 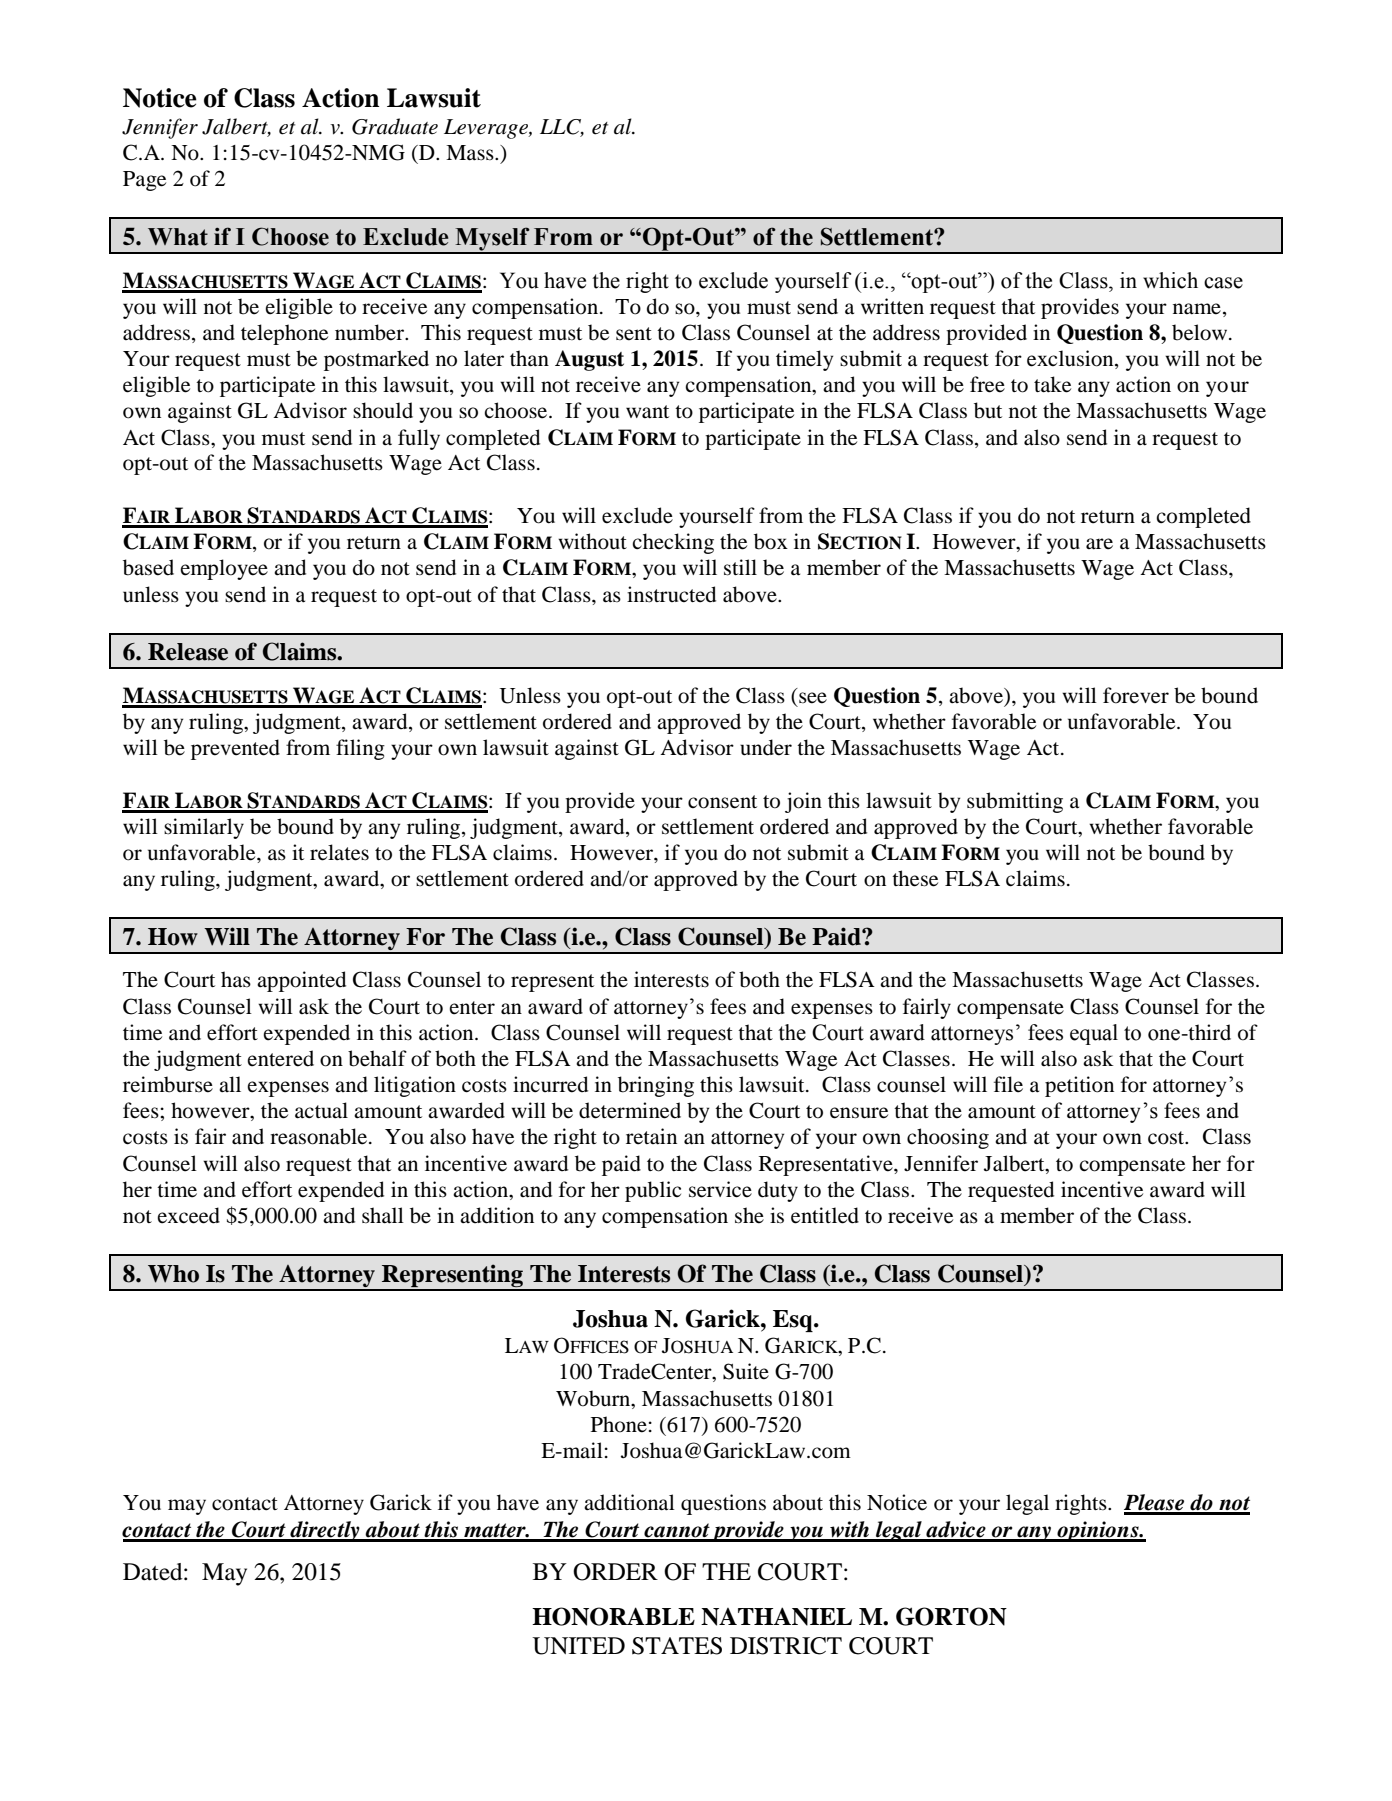 I want to click on under, so click(x=766, y=747).
